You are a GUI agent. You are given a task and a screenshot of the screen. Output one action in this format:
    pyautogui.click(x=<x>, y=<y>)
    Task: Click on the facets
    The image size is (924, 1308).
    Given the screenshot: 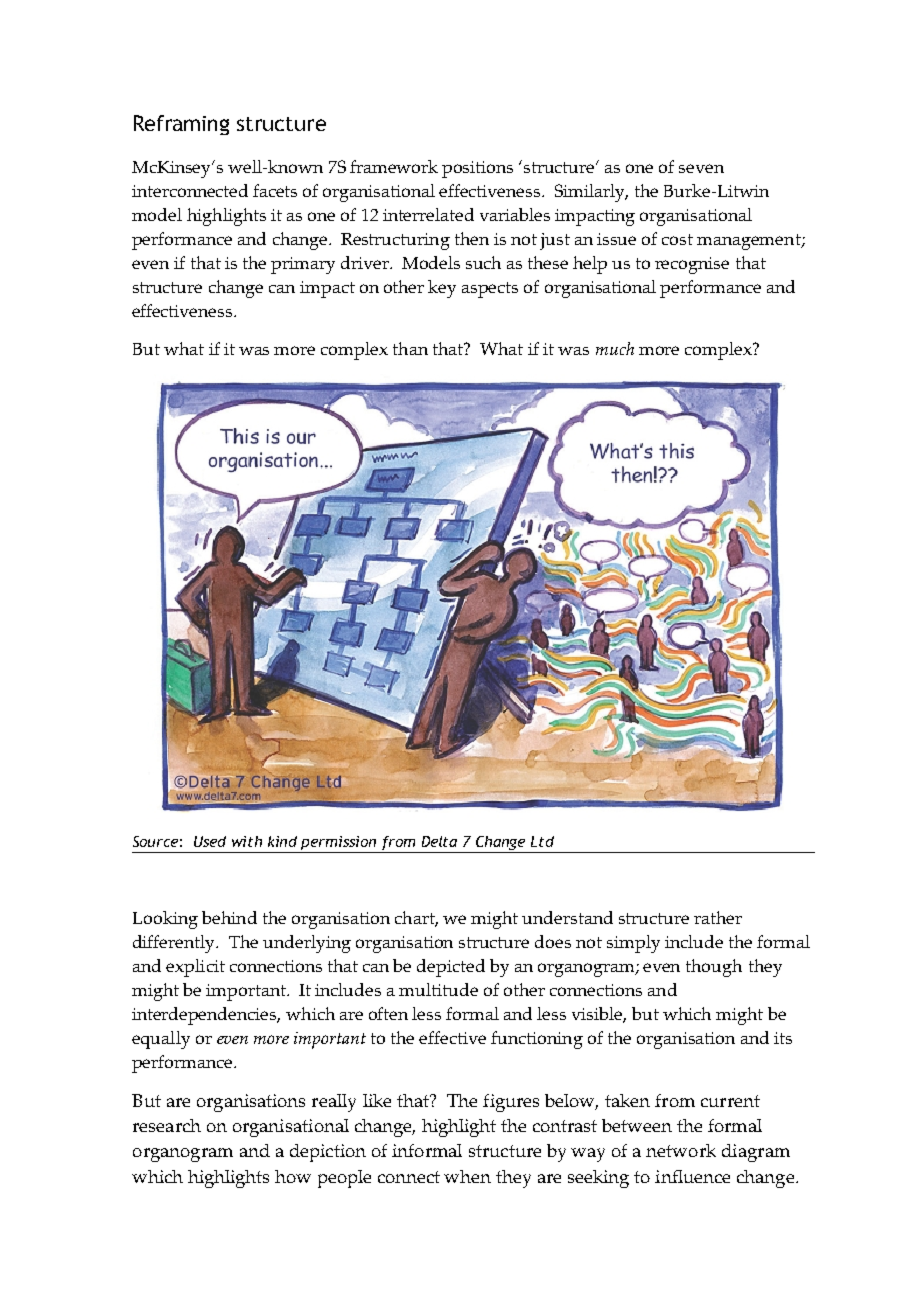 What is the action you would take?
    pyautogui.click(x=275, y=190)
